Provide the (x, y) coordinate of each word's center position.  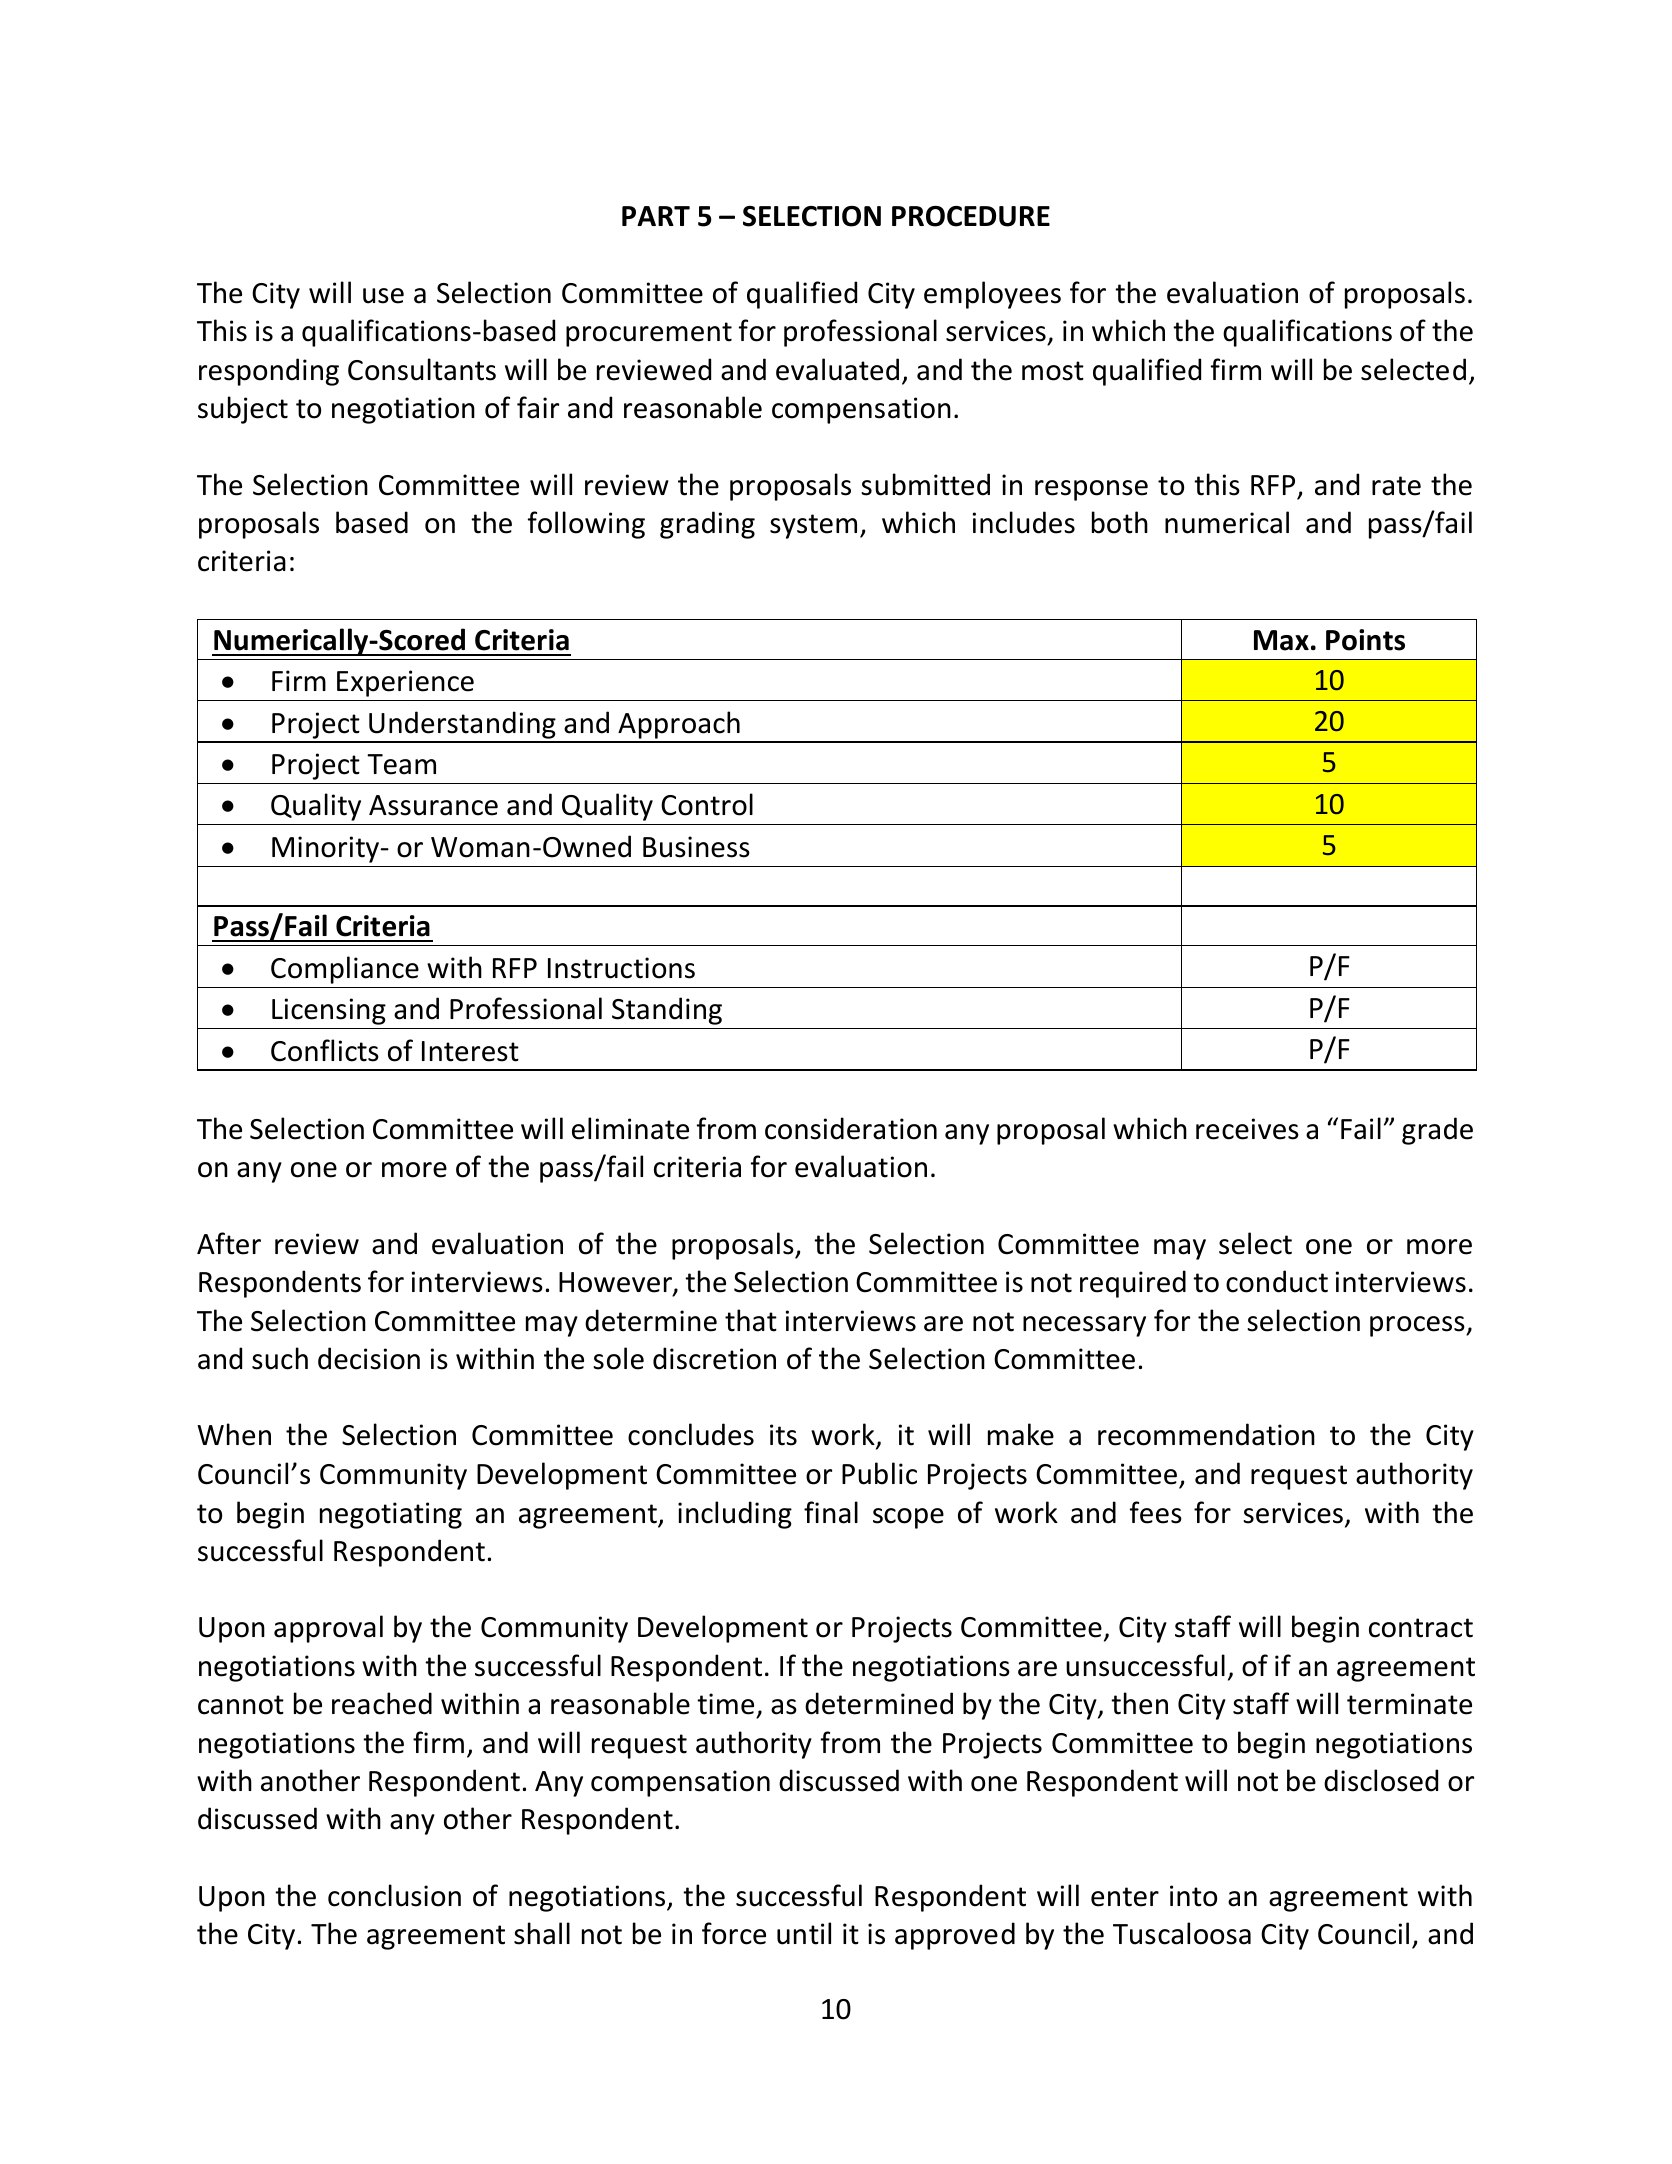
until (804, 1933)
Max (1281, 640)
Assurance (433, 805)
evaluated (837, 369)
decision (369, 1358)
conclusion (394, 1895)
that (751, 1320)
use (383, 296)
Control (707, 804)
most (1053, 371)
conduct (1277, 1281)
